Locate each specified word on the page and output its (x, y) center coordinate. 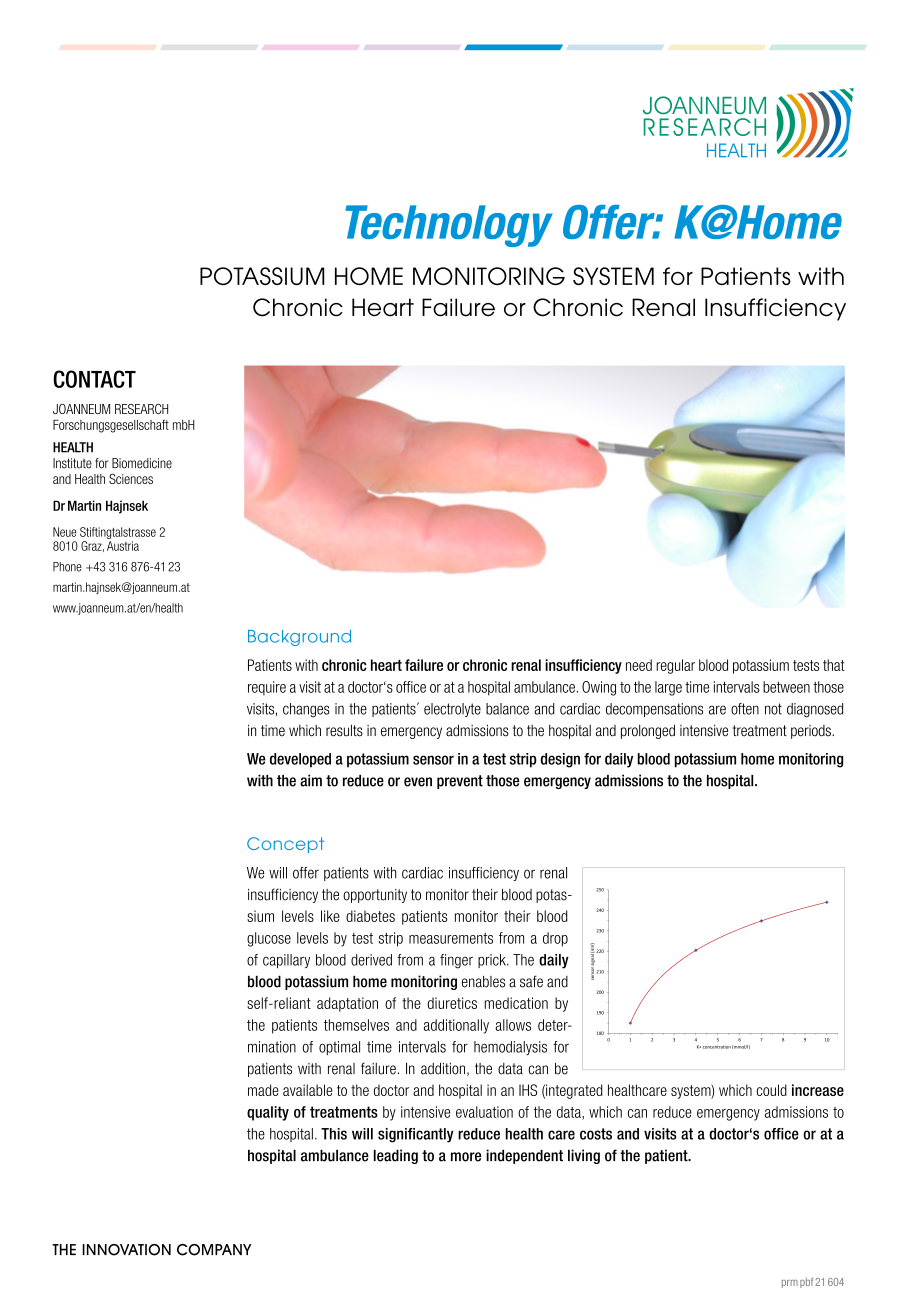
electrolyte (452, 710)
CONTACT (94, 379)
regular (675, 666)
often (745, 709)
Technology (449, 226)
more (466, 1157)
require (267, 688)
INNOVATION (126, 1250)
